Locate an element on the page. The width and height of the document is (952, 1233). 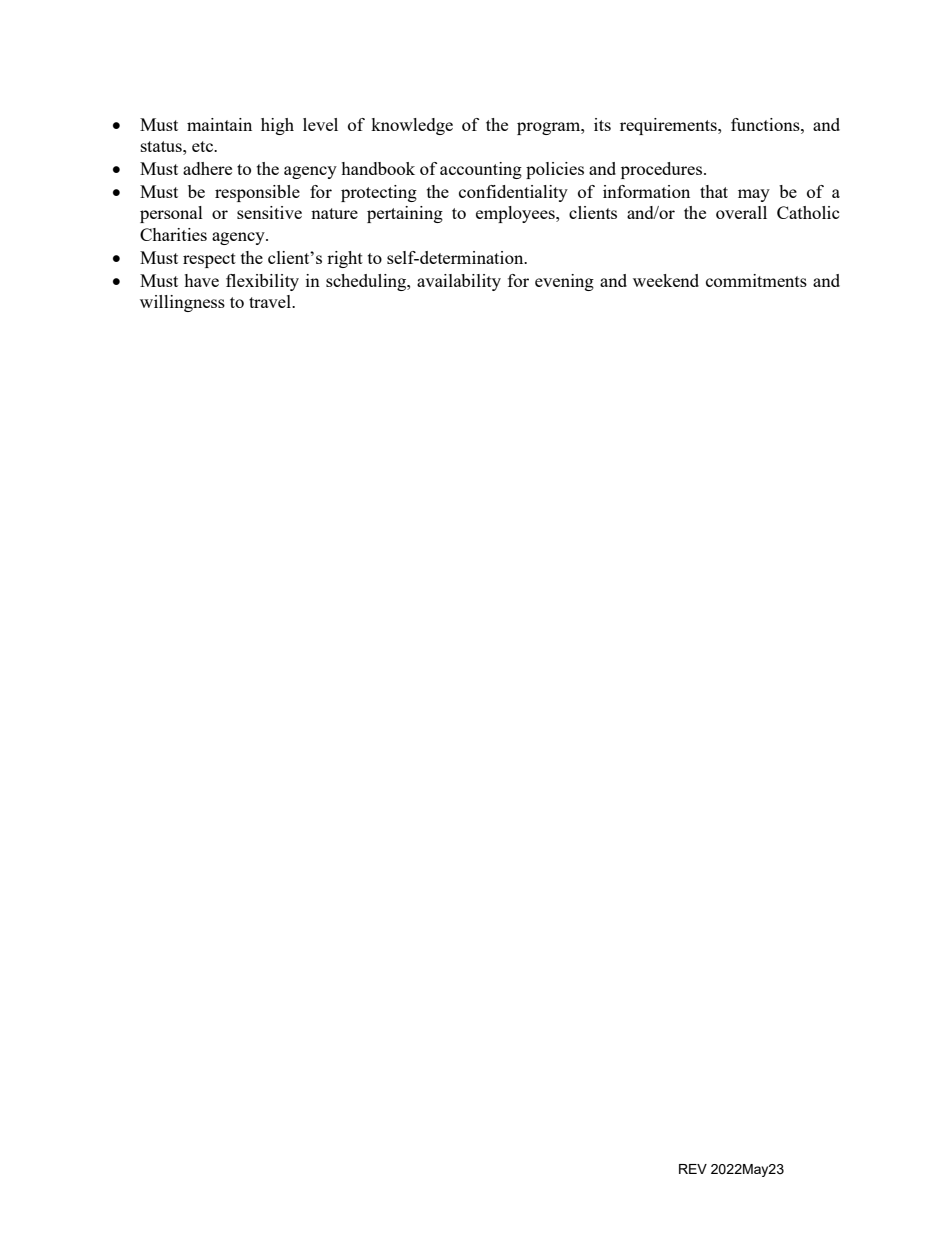
accounting is located at coordinates (481, 170).
